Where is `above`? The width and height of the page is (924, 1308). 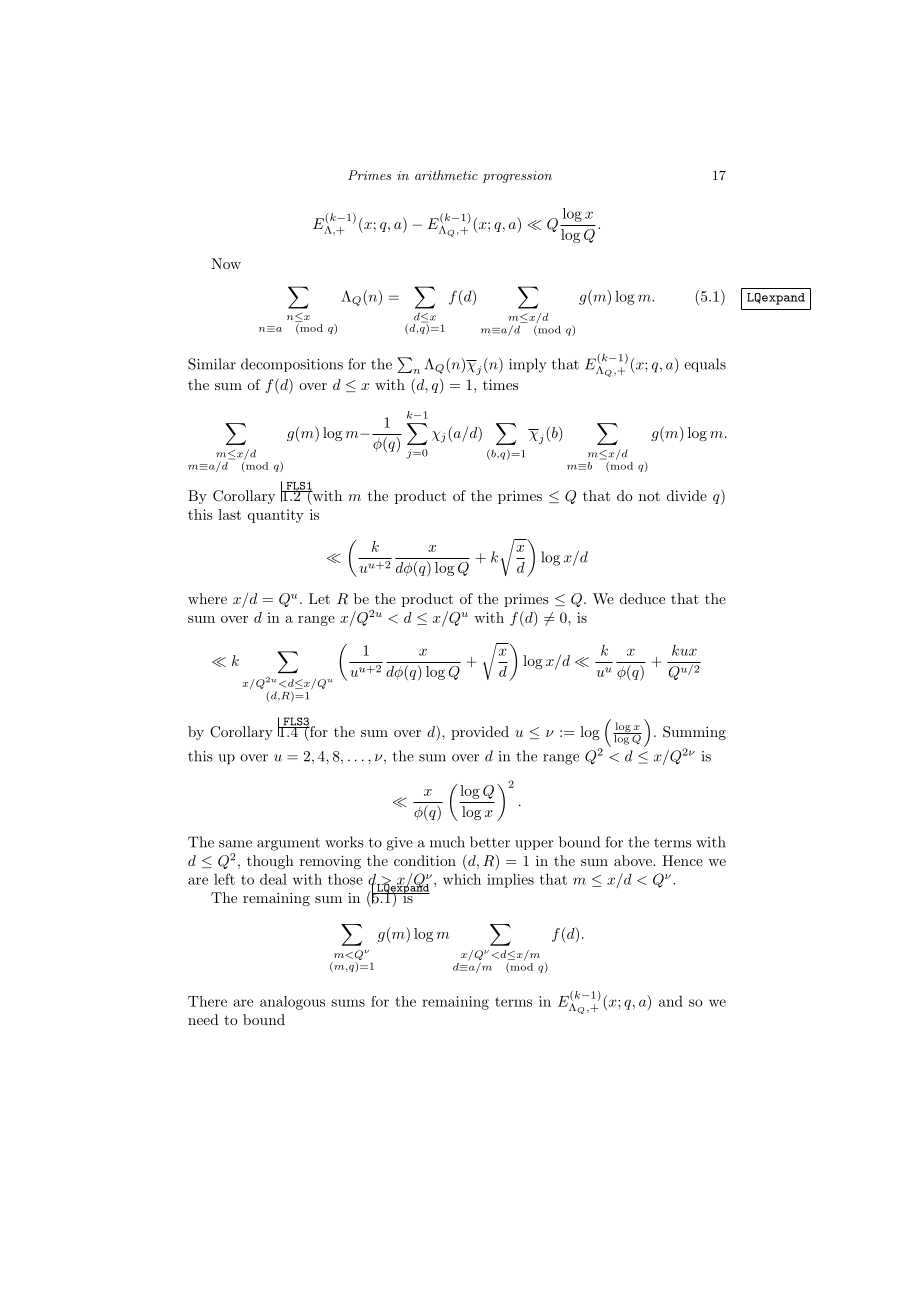 above is located at coordinates (634, 860).
